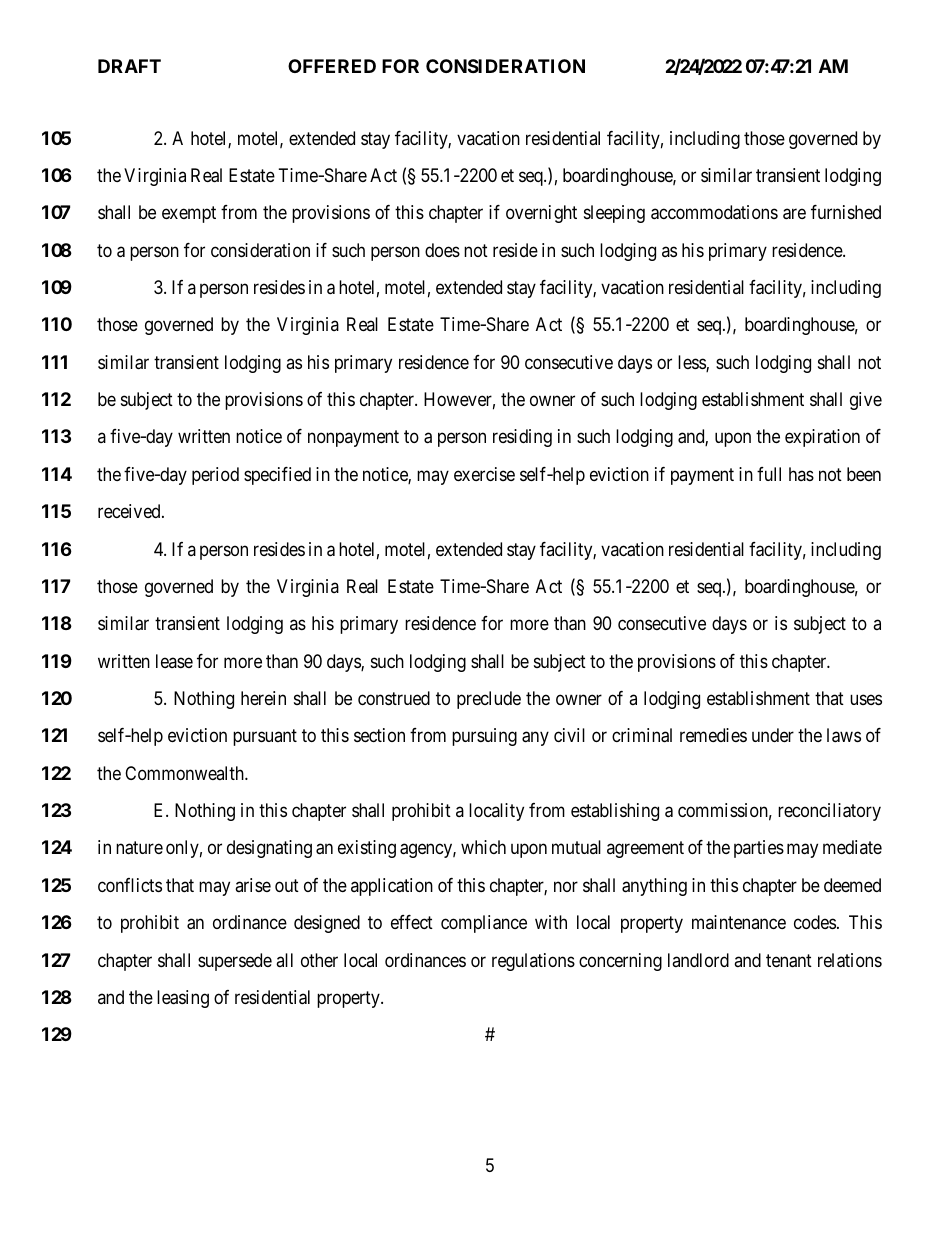 This screenshot has width=952, height=1233. Describe the element at coordinates (174, 661) in the screenshot. I see `lease` at that location.
